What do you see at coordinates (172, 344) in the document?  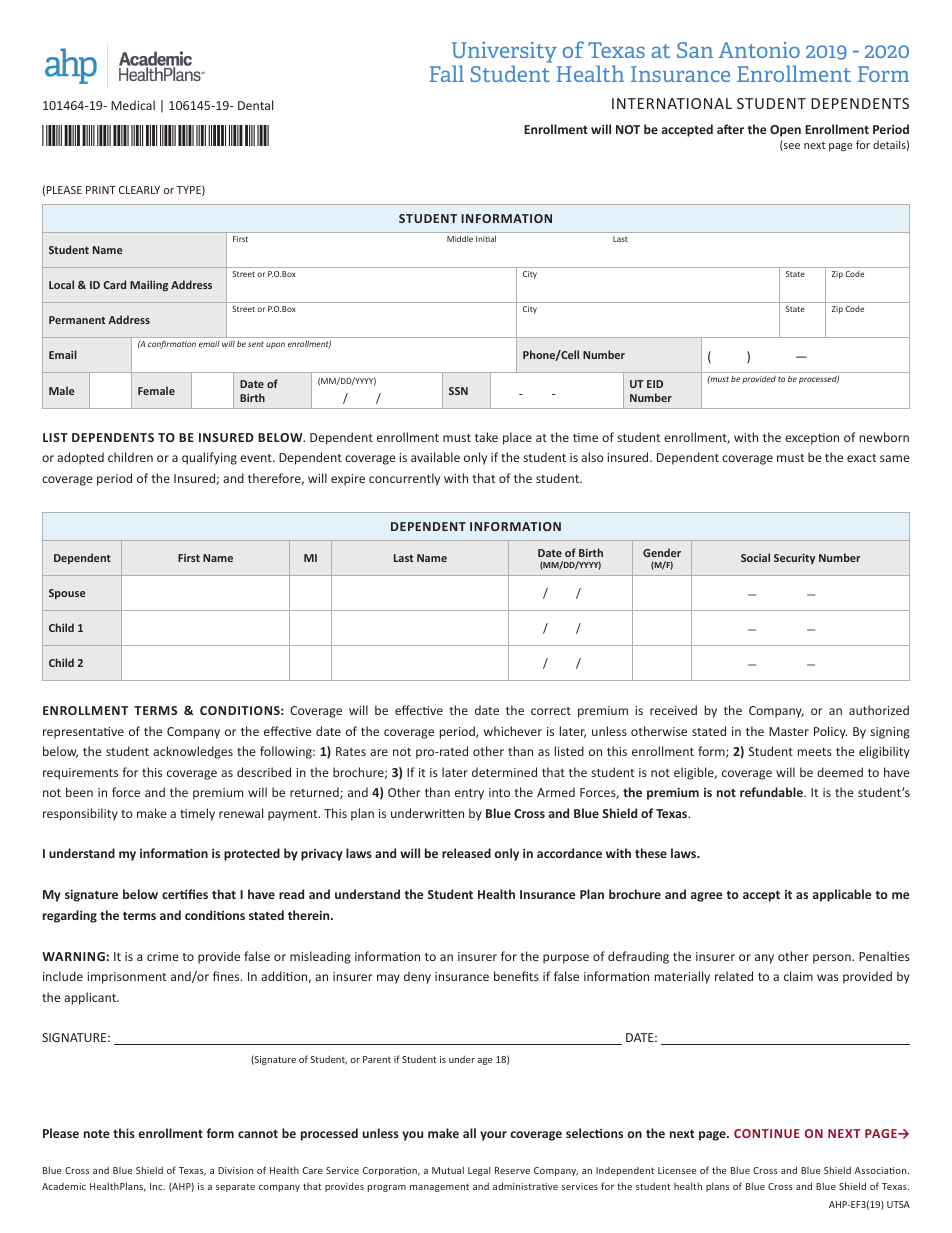 I see `confirmation` at bounding box center [172, 344].
